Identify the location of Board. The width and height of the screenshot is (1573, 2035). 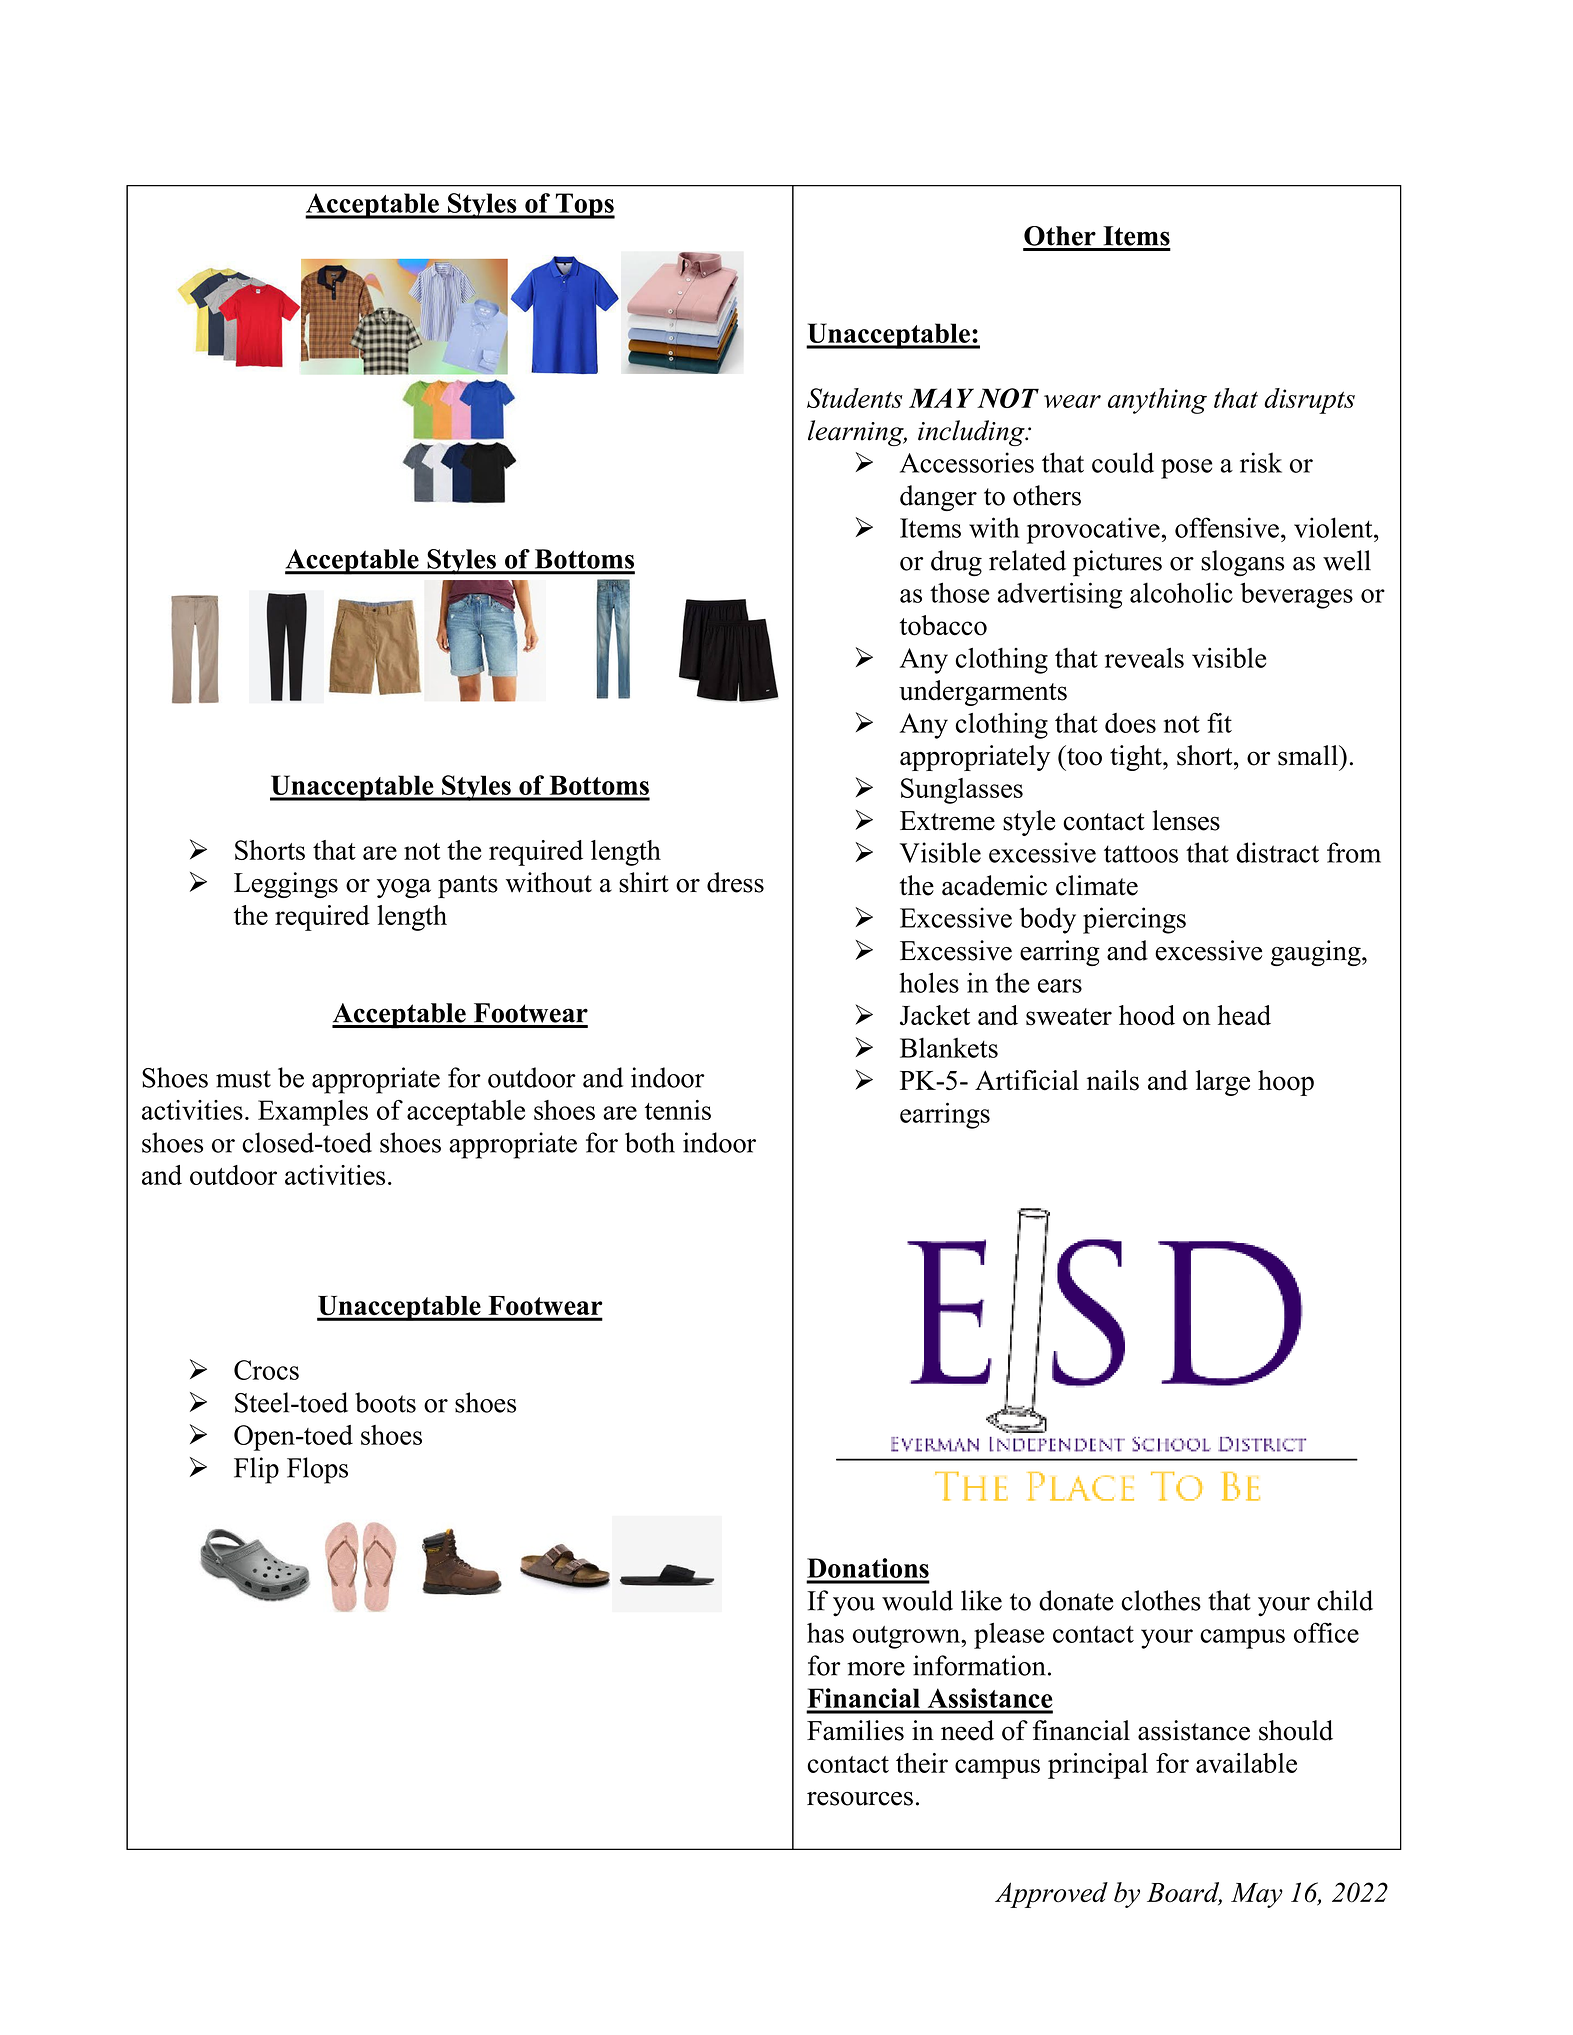
(1184, 1893).
